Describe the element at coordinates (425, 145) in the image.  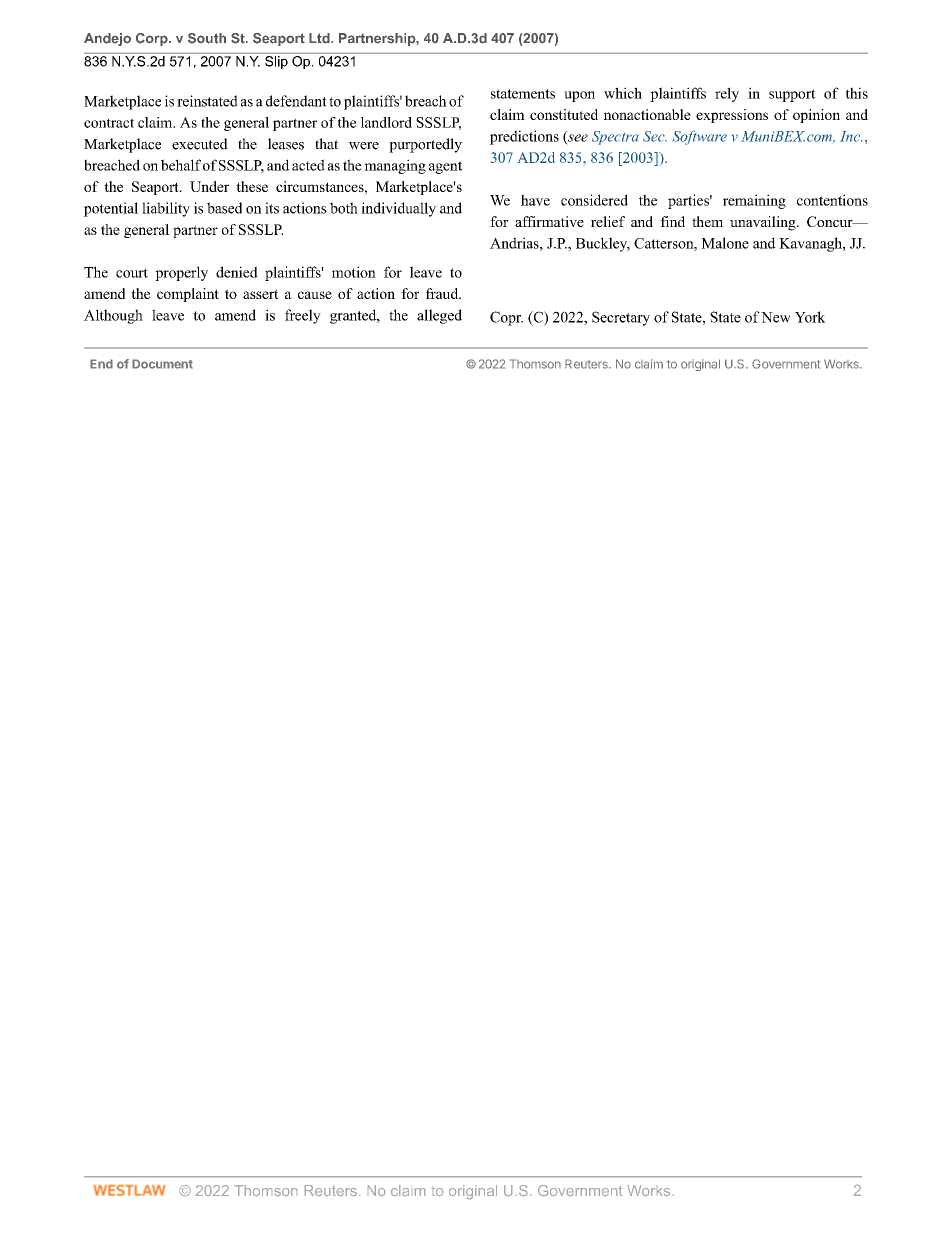
I see `purportedly` at that location.
